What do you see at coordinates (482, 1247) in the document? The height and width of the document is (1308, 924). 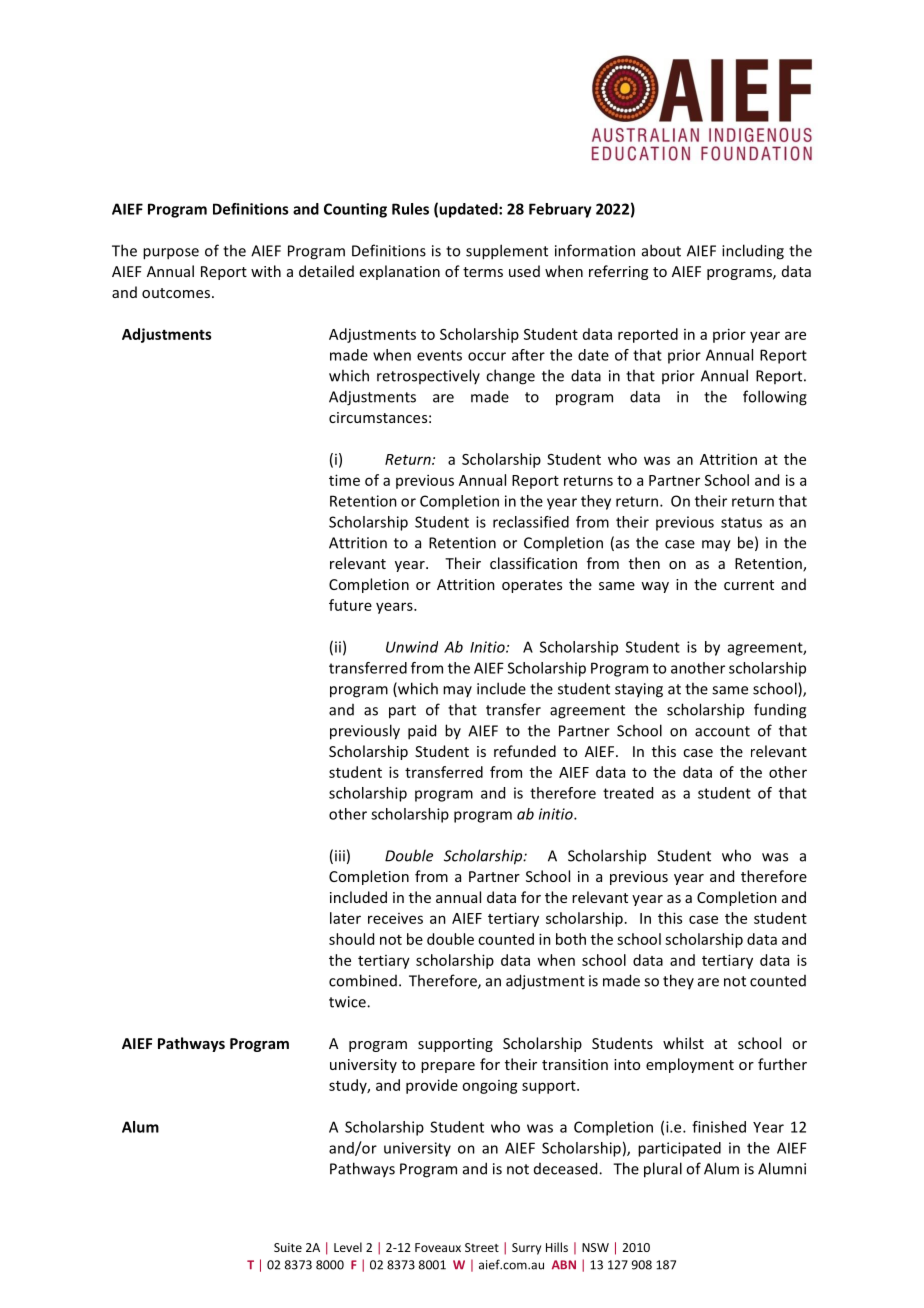 I see `Street` at bounding box center [482, 1247].
